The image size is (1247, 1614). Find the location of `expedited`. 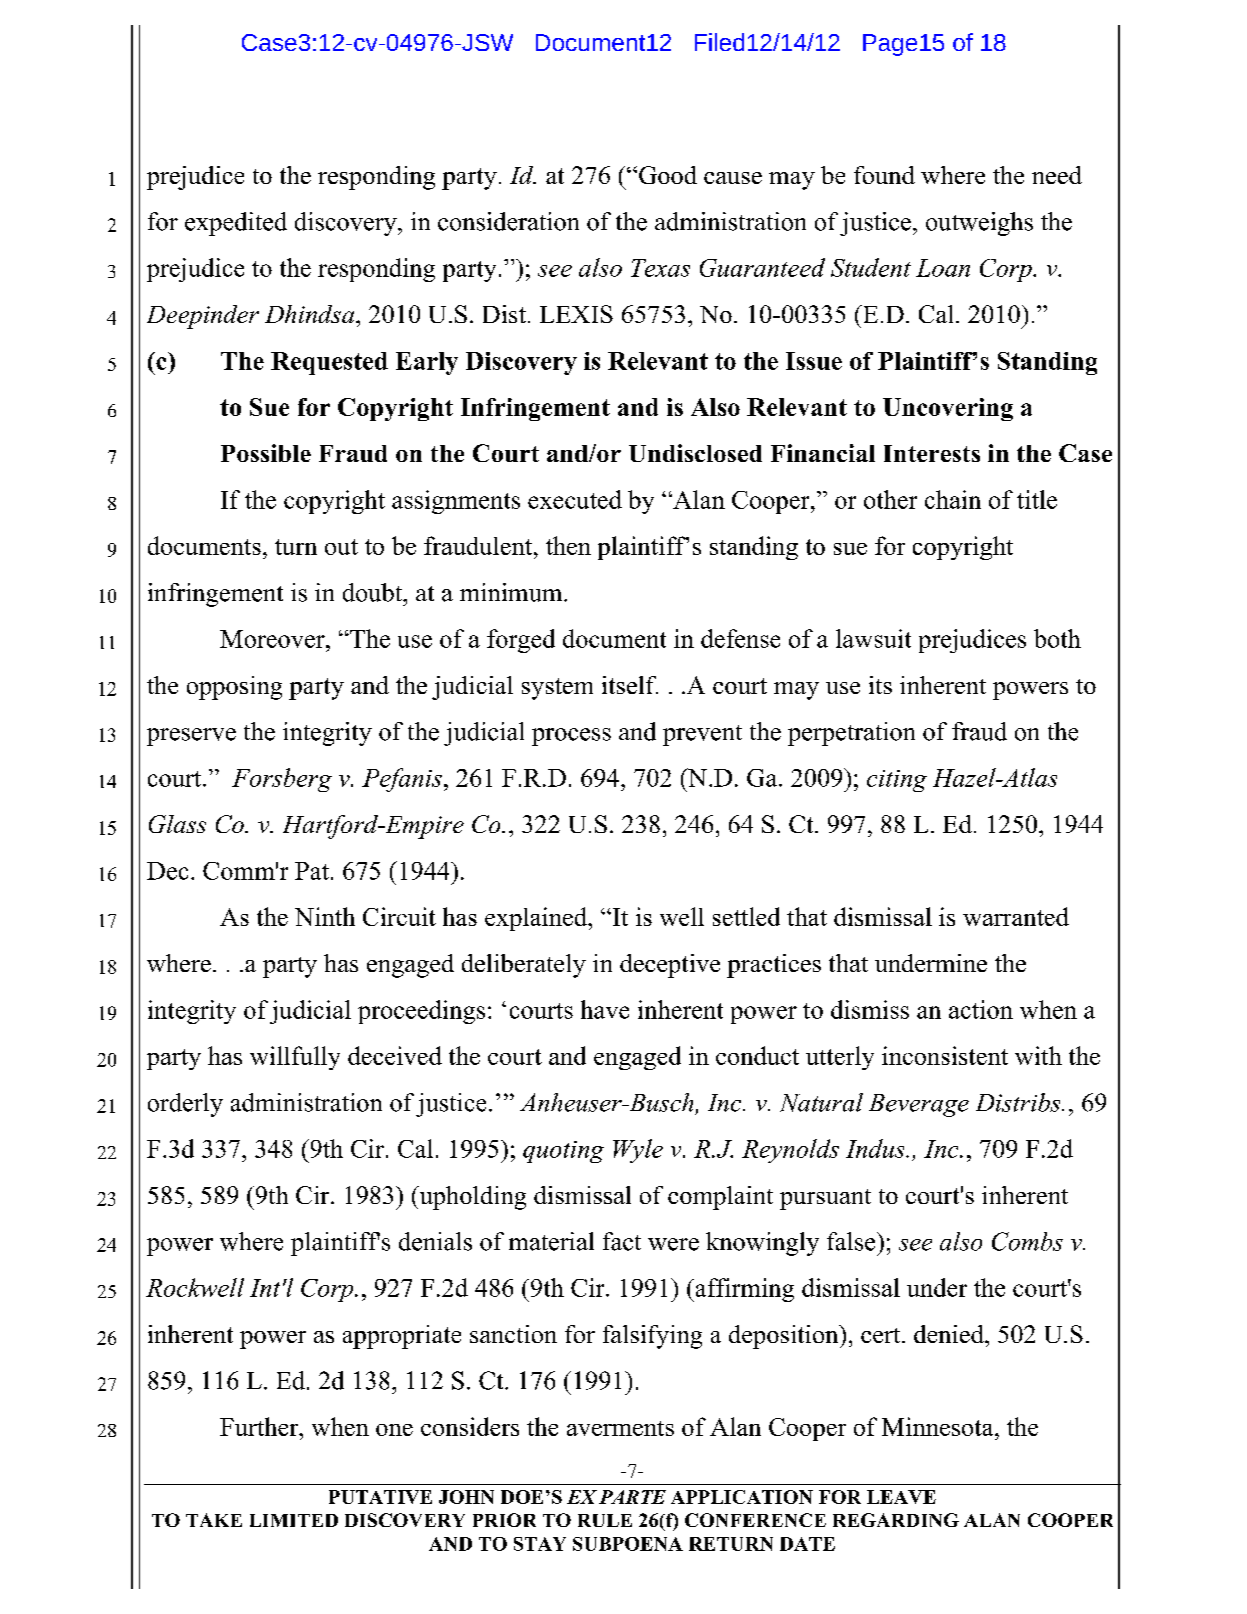

expedited is located at coordinates (236, 224).
